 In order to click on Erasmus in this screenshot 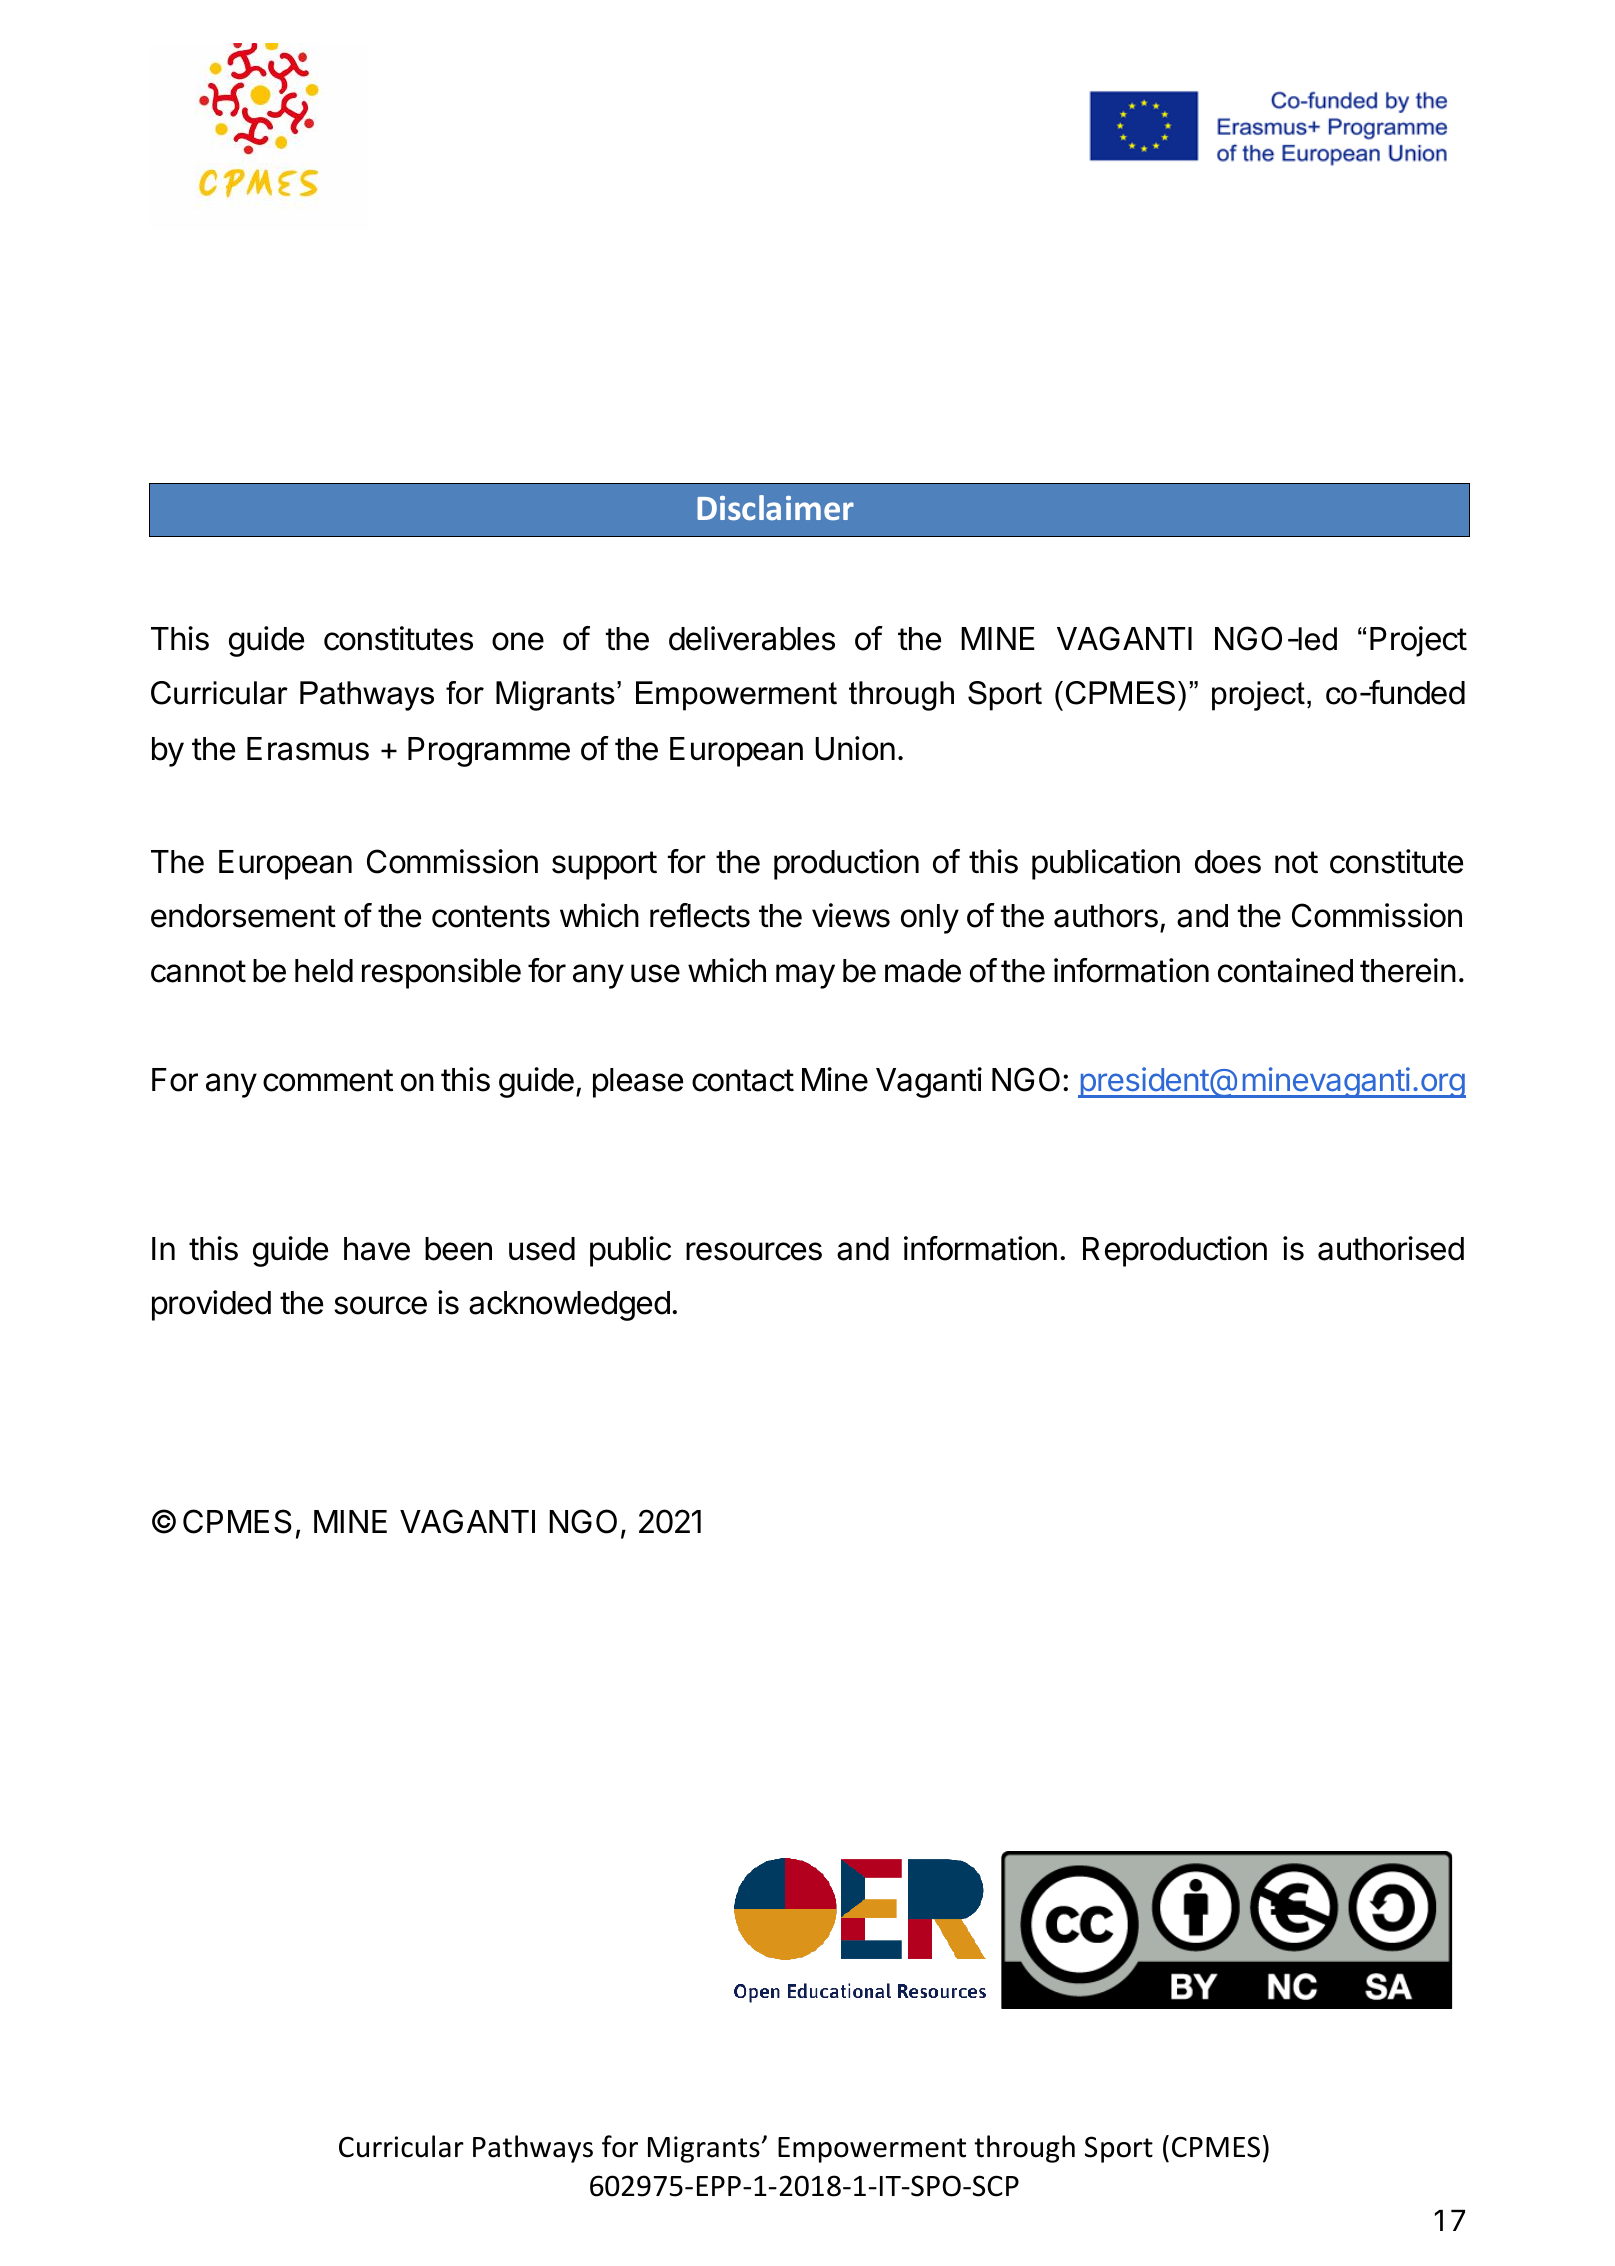, I will do `click(308, 749)`.
